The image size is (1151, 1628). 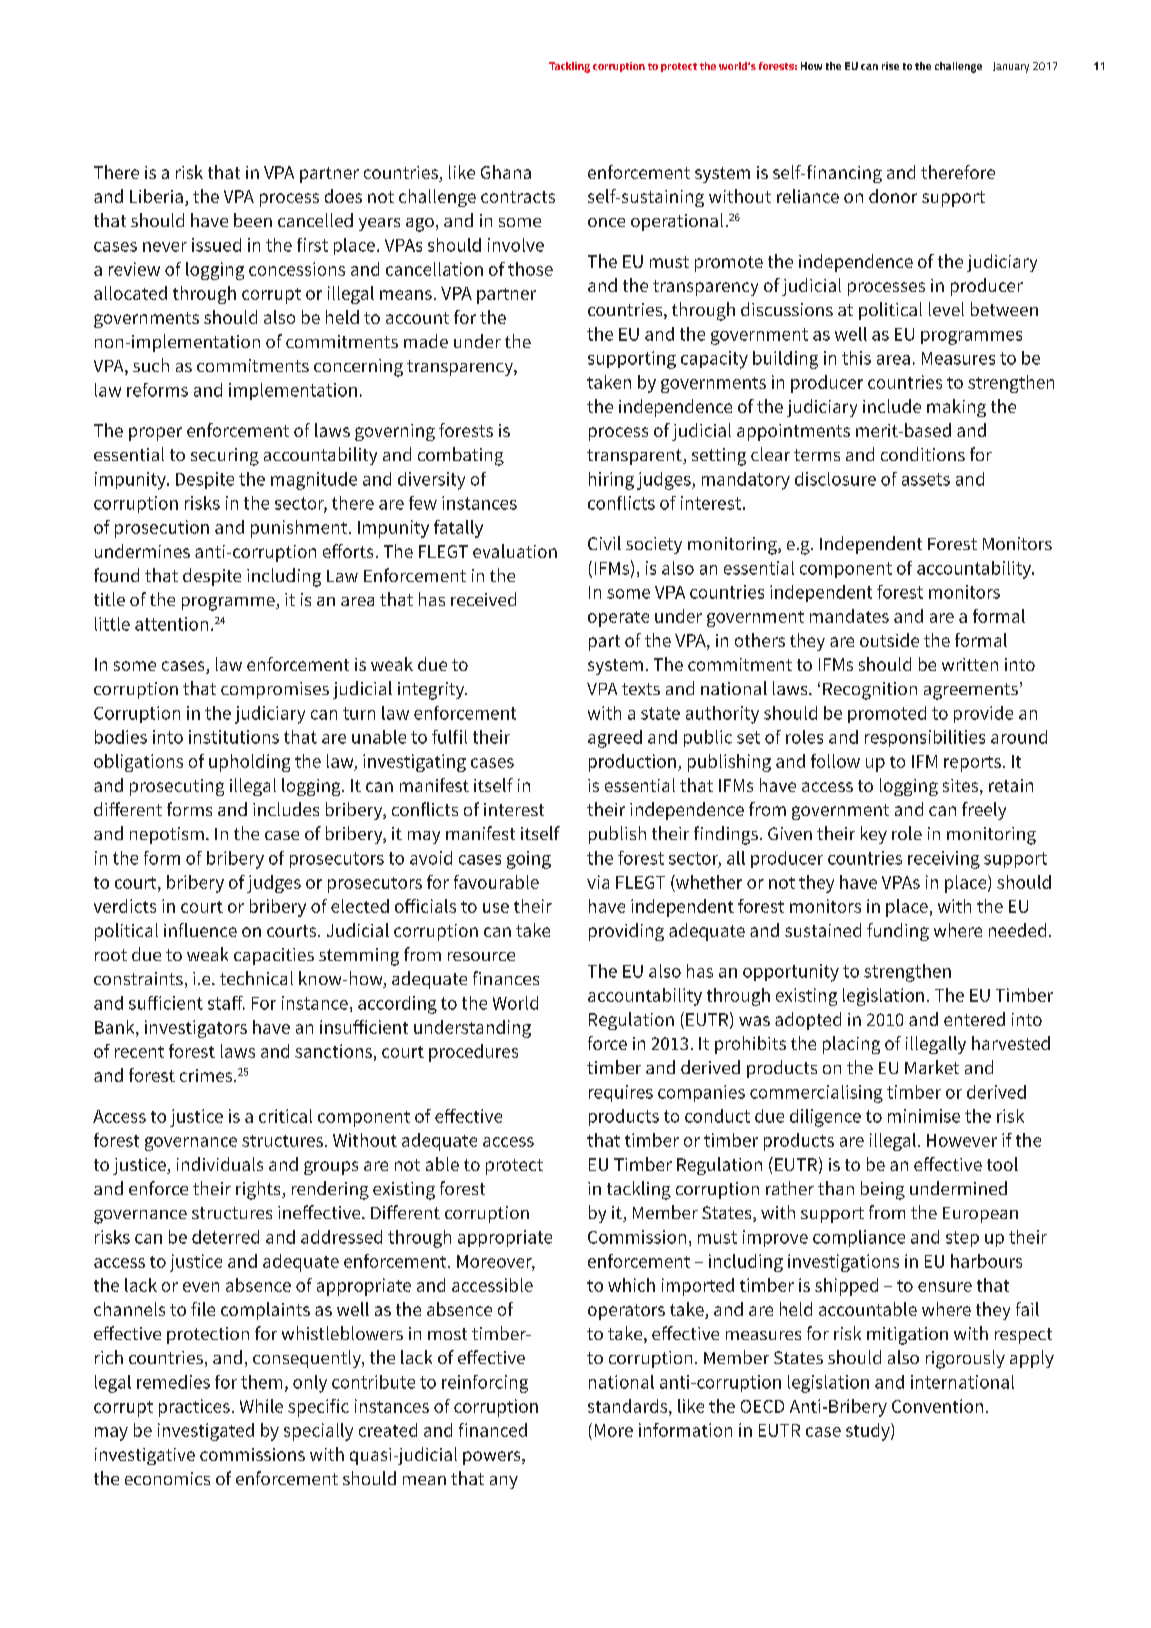 I want to click on hiring, so click(x=611, y=481).
